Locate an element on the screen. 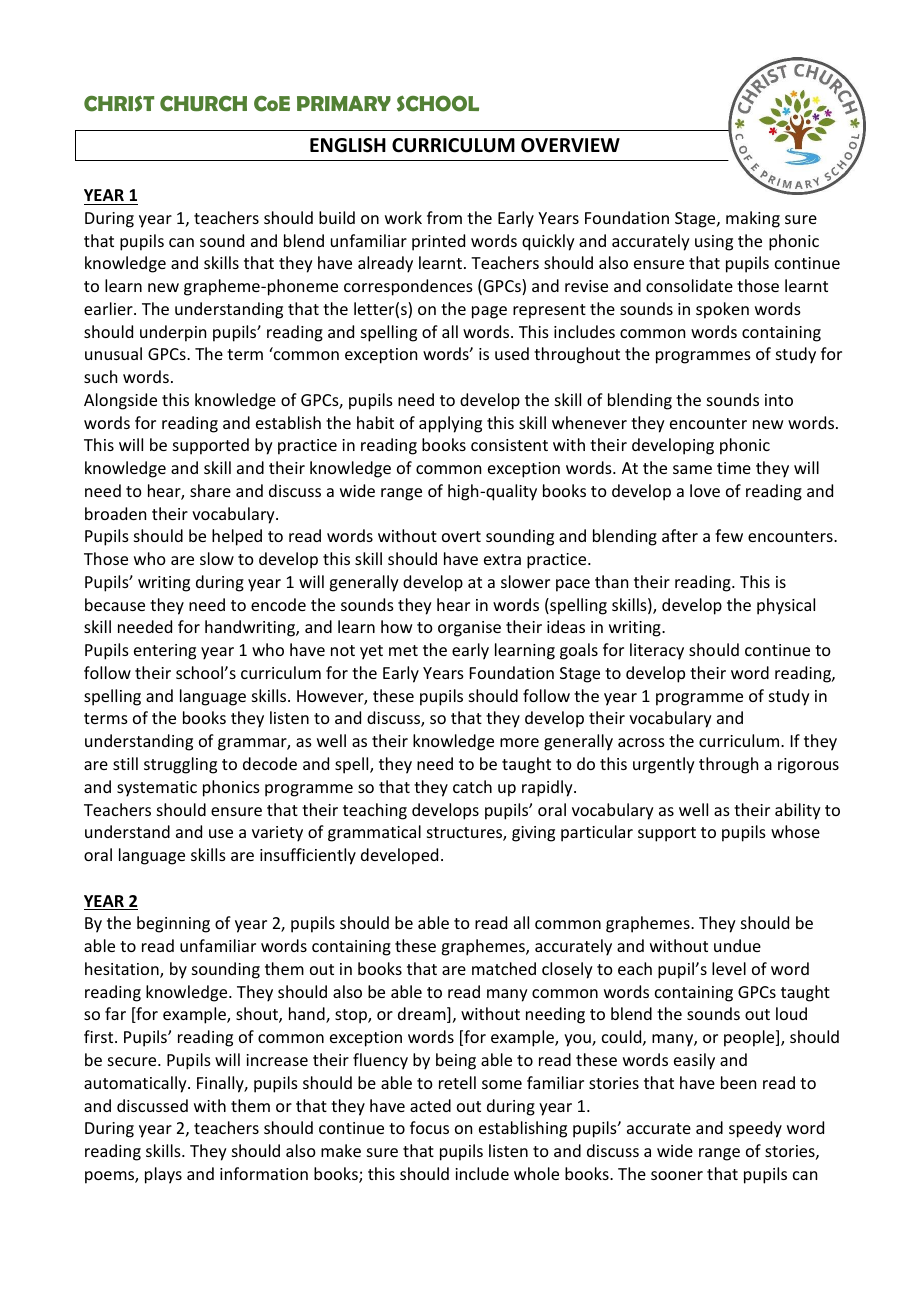  plays is located at coordinates (163, 1175).
